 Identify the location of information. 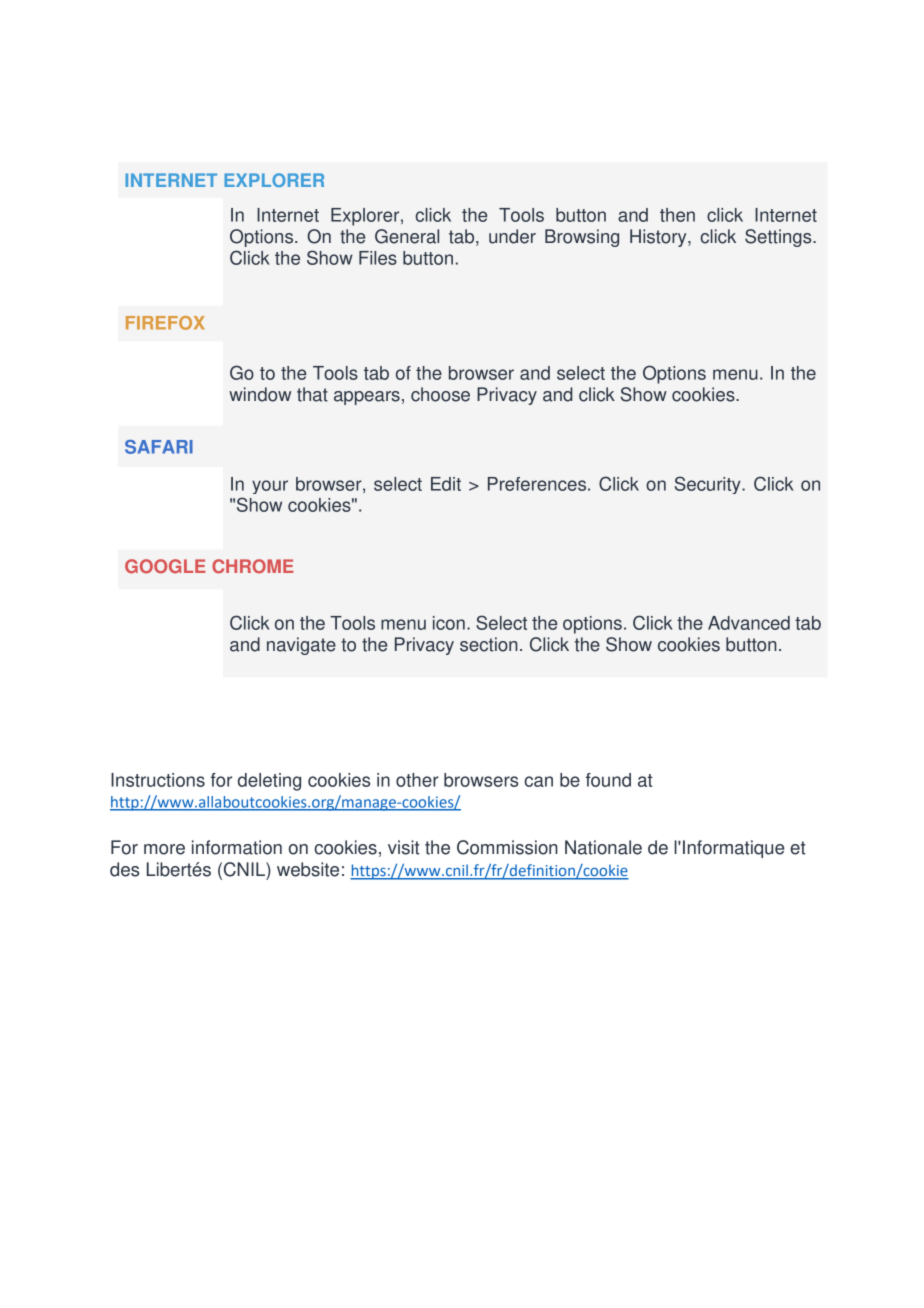
(237, 847).
